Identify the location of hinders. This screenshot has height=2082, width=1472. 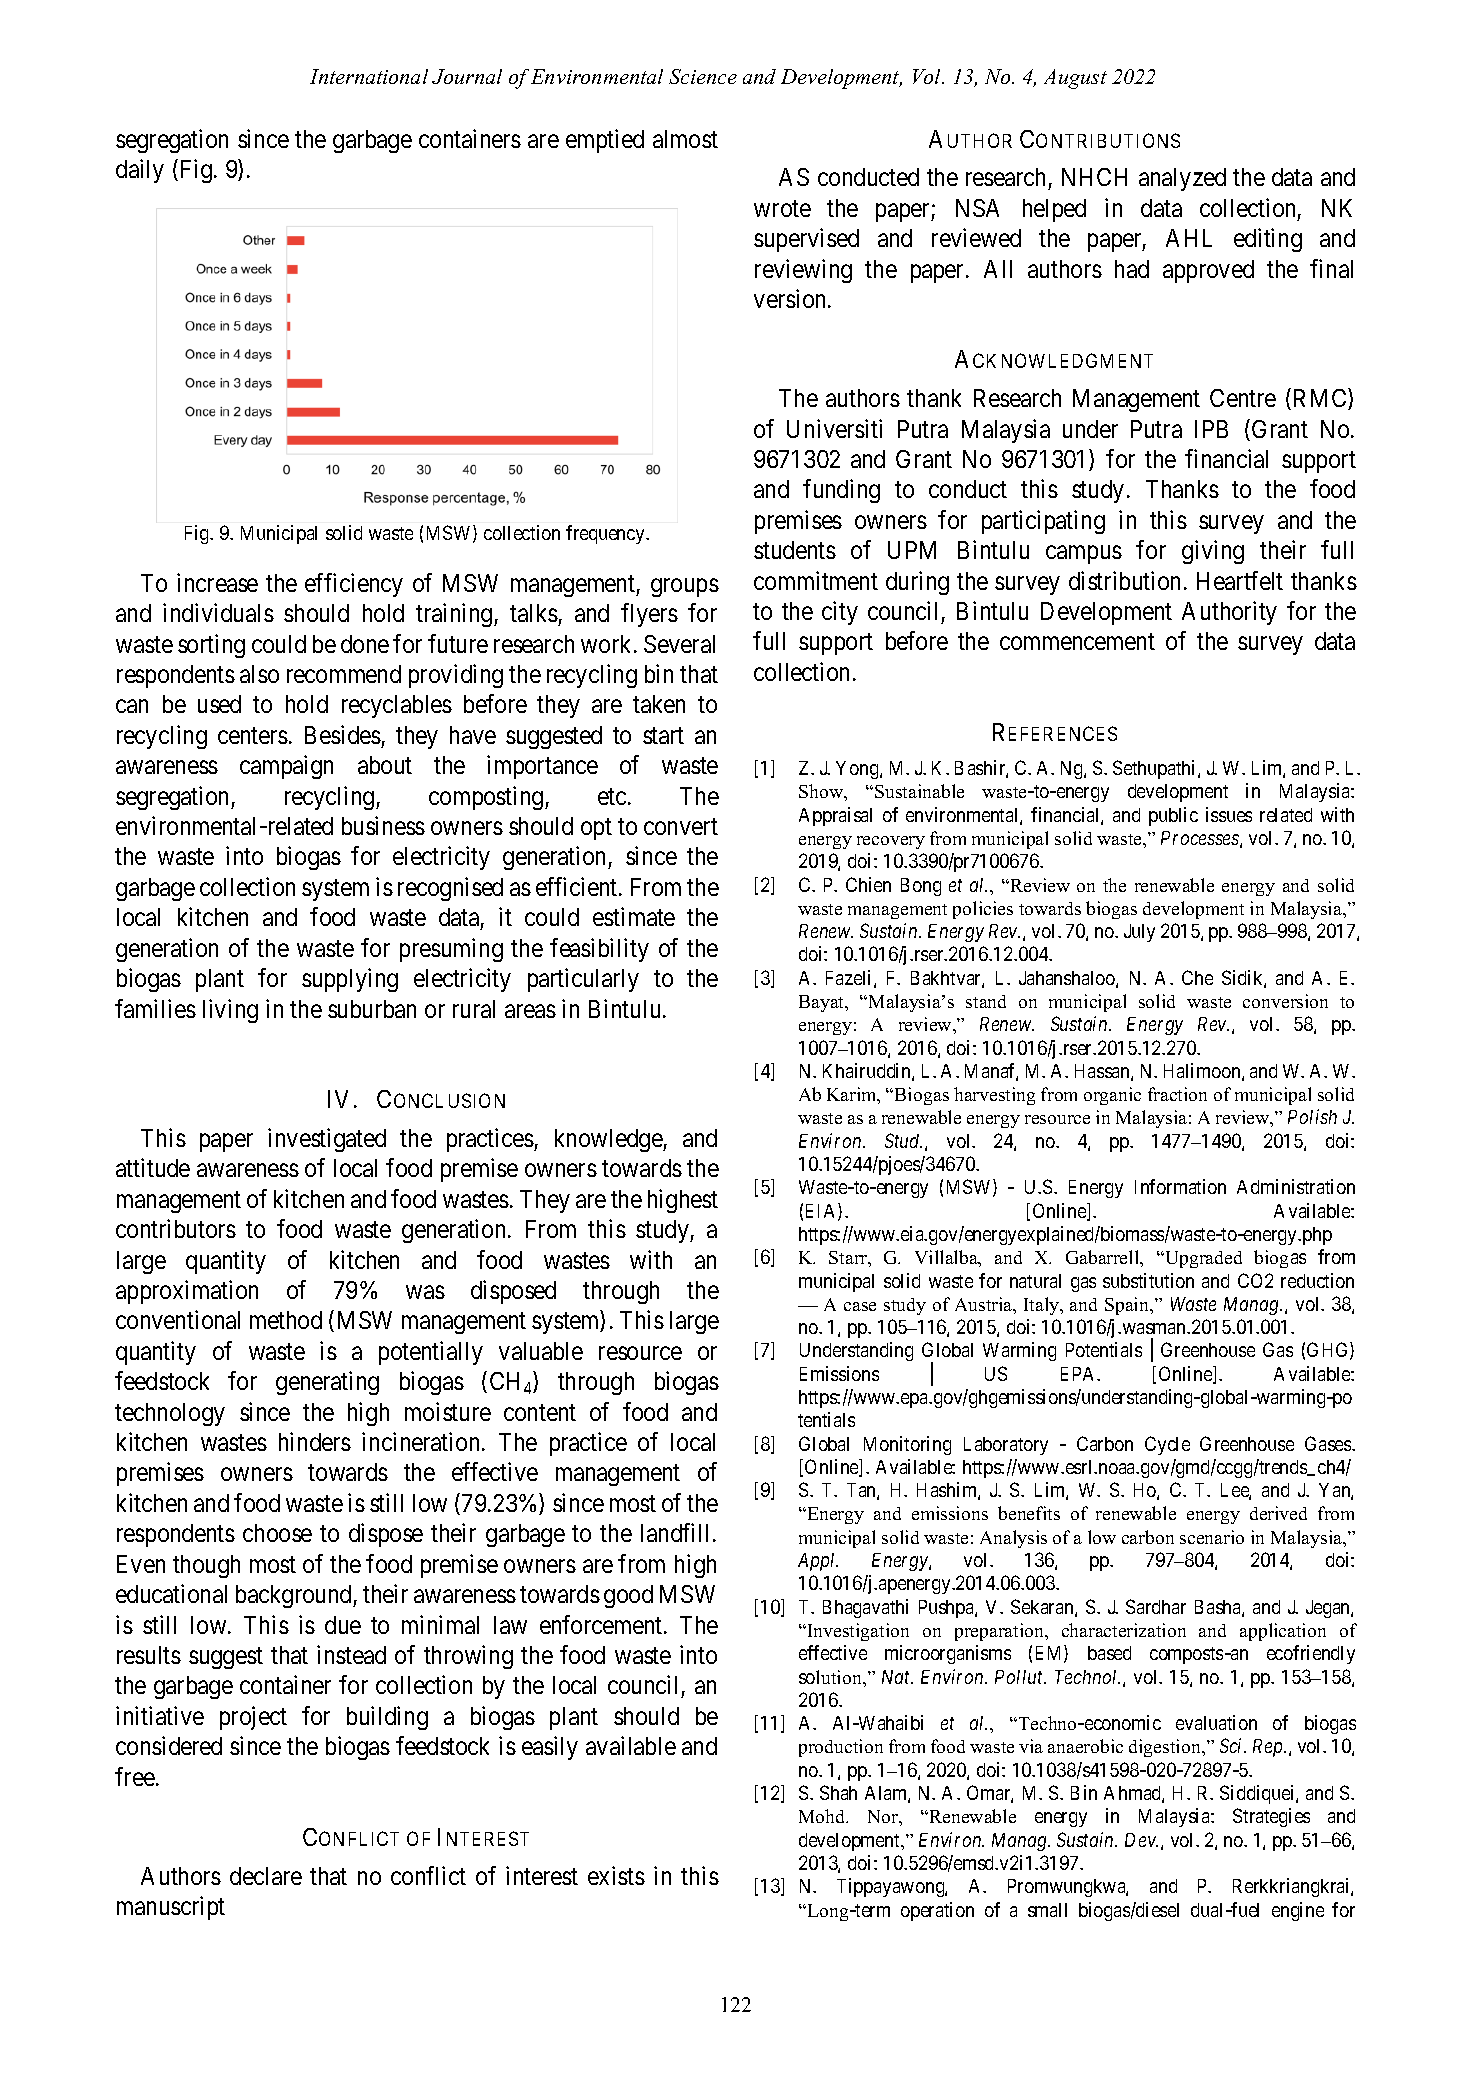
(315, 1441).
